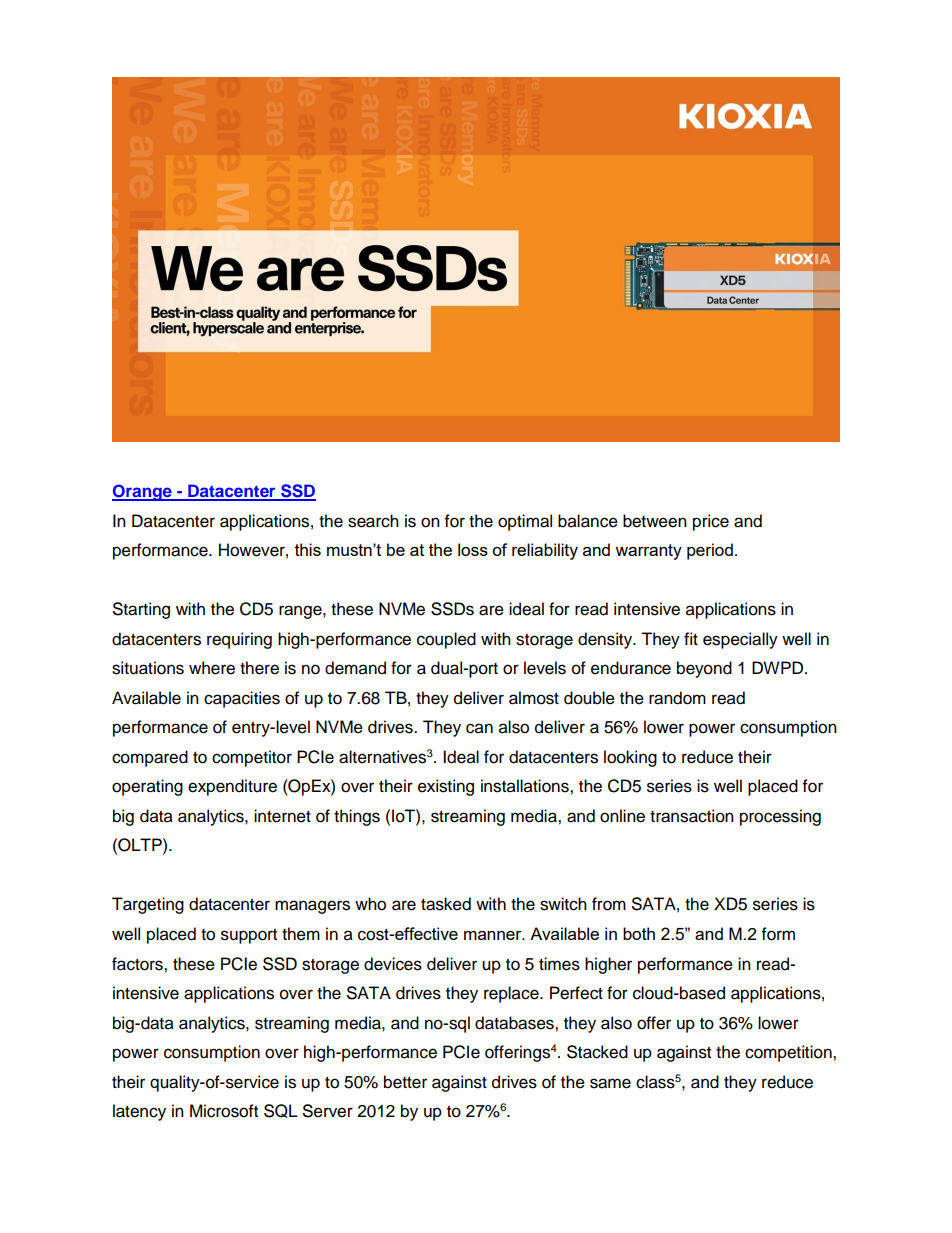  I want to click on factors, so click(138, 964).
